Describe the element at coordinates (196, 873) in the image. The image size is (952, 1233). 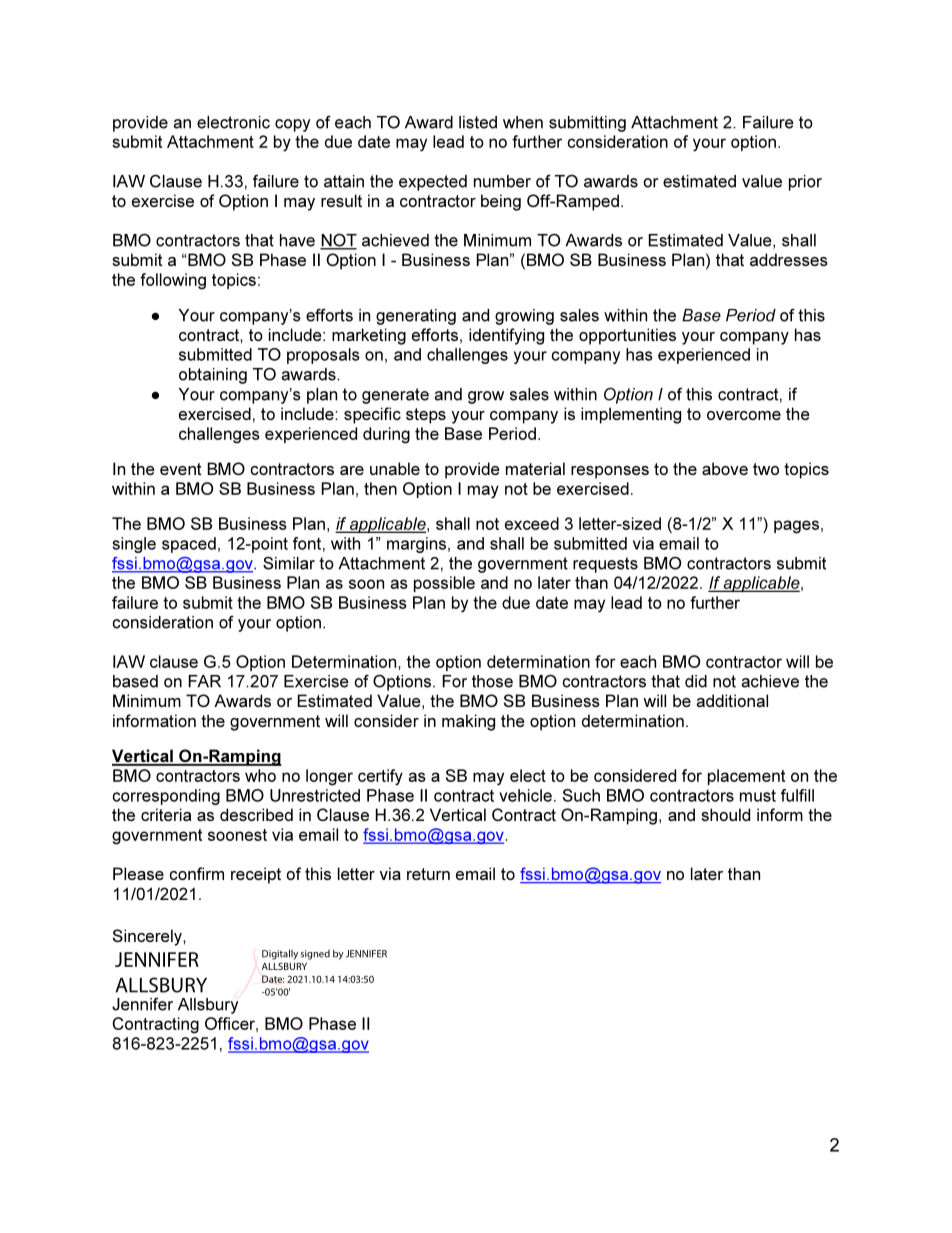
I see `confirm` at that location.
